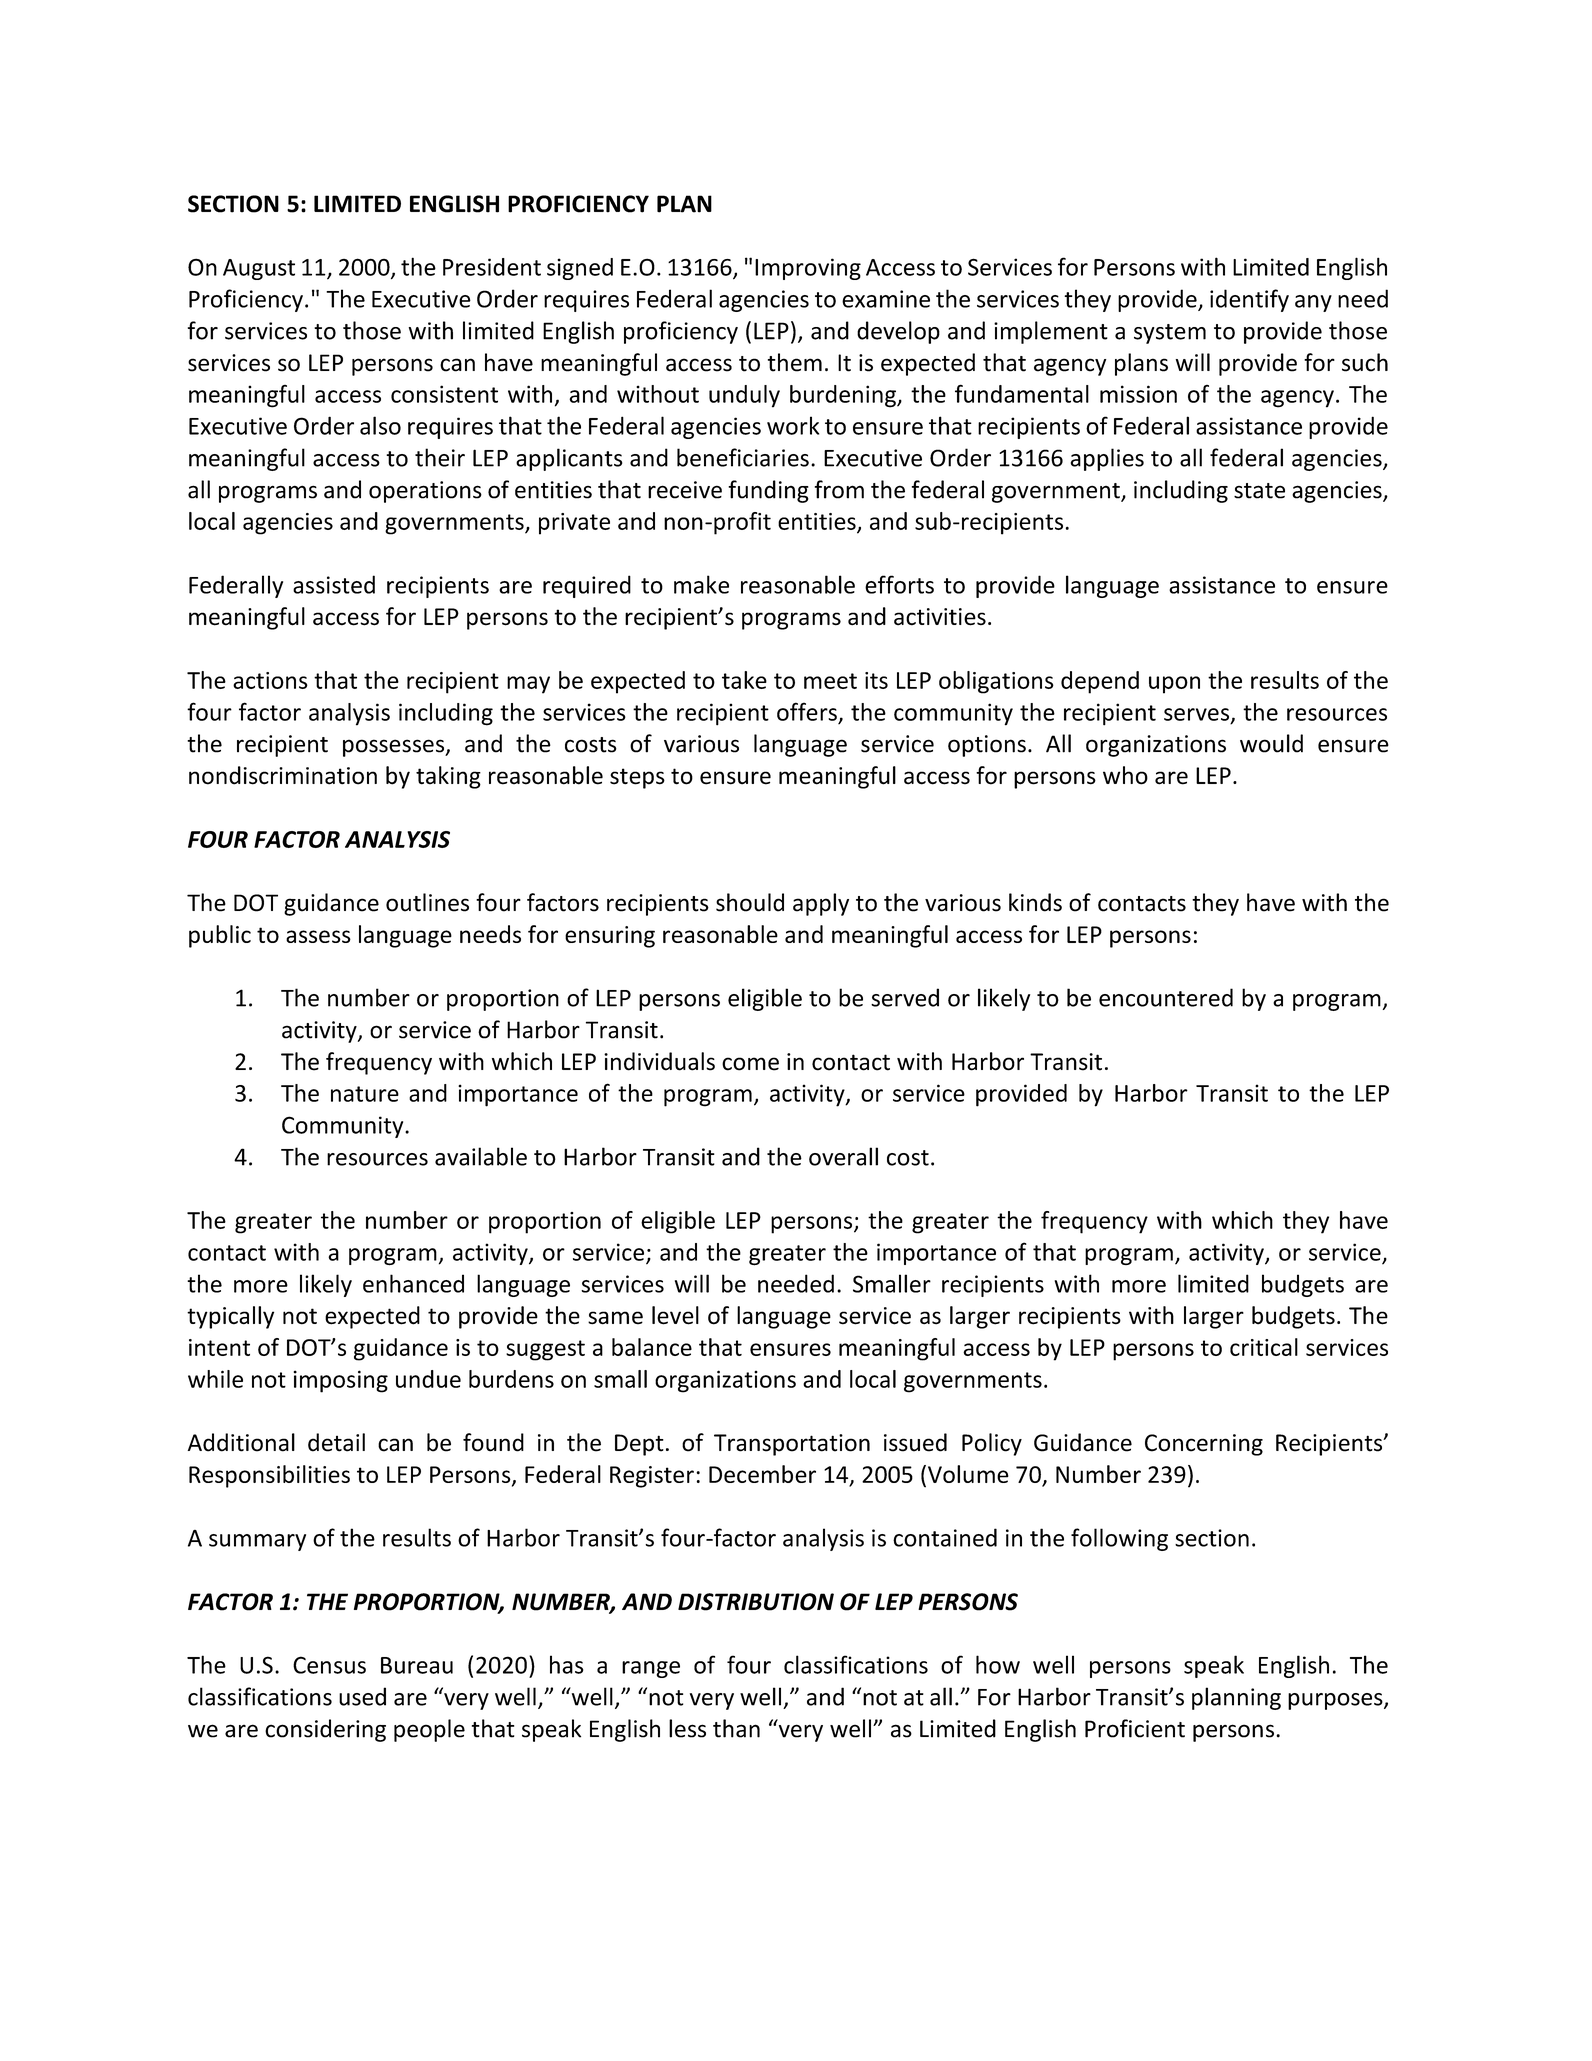 The width and height of the screenshot is (1592, 2061). What do you see at coordinates (1264, 1347) in the screenshot?
I see `critical` at bounding box center [1264, 1347].
